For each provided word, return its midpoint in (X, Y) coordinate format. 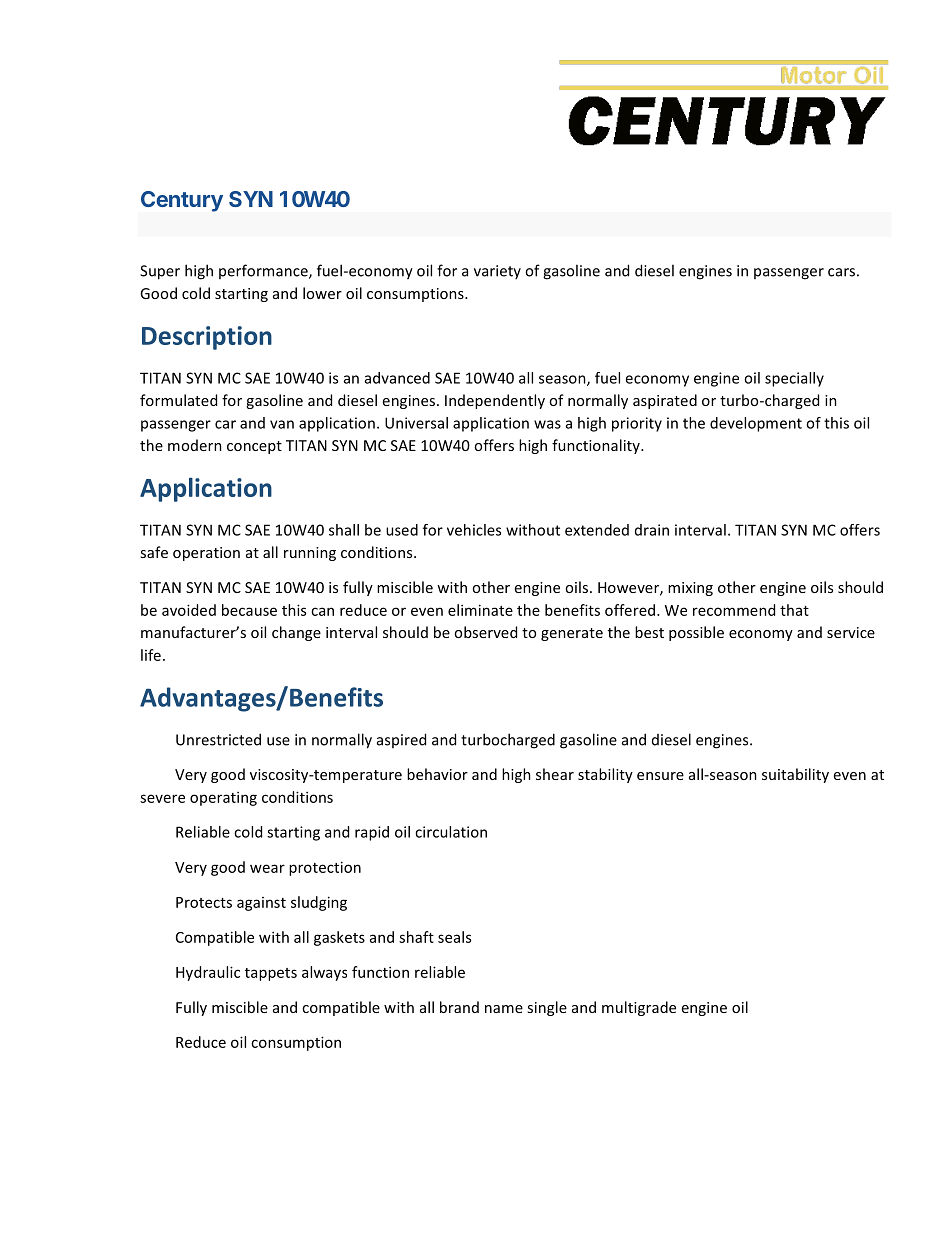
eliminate (480, 610)
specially (794, 379)
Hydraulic (208, 973)
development (756, 424)
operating (223, 798)
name (504, 1009)
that (794, 610)
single (547, 1008)
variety (497, 272)
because (249, 610)
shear (555, 774)
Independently (495, 401)
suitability (795, 775)
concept (254, 447)
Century (182, 201)
